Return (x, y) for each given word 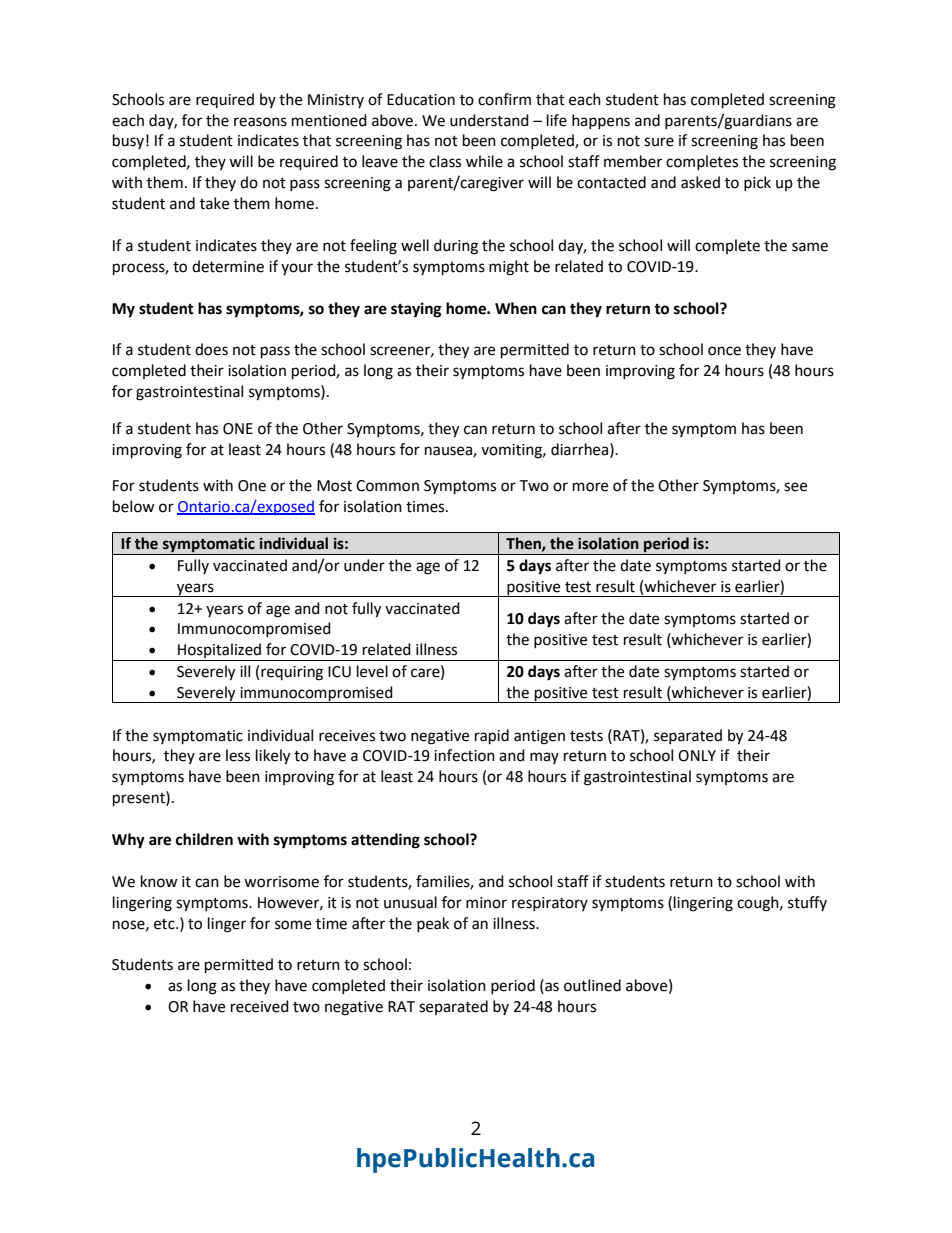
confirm (504, 99)
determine (228, 266)
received (260, 1006)
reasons (260, 122)
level (372, 671)
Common (387, 486)
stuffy (807, 903)
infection (464, 755)
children (204, 839)
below (134, 506)
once (724, 351)
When (516, 308)
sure (659, 142)
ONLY (697, 756)
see (795, 487)
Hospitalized (220, 652)
